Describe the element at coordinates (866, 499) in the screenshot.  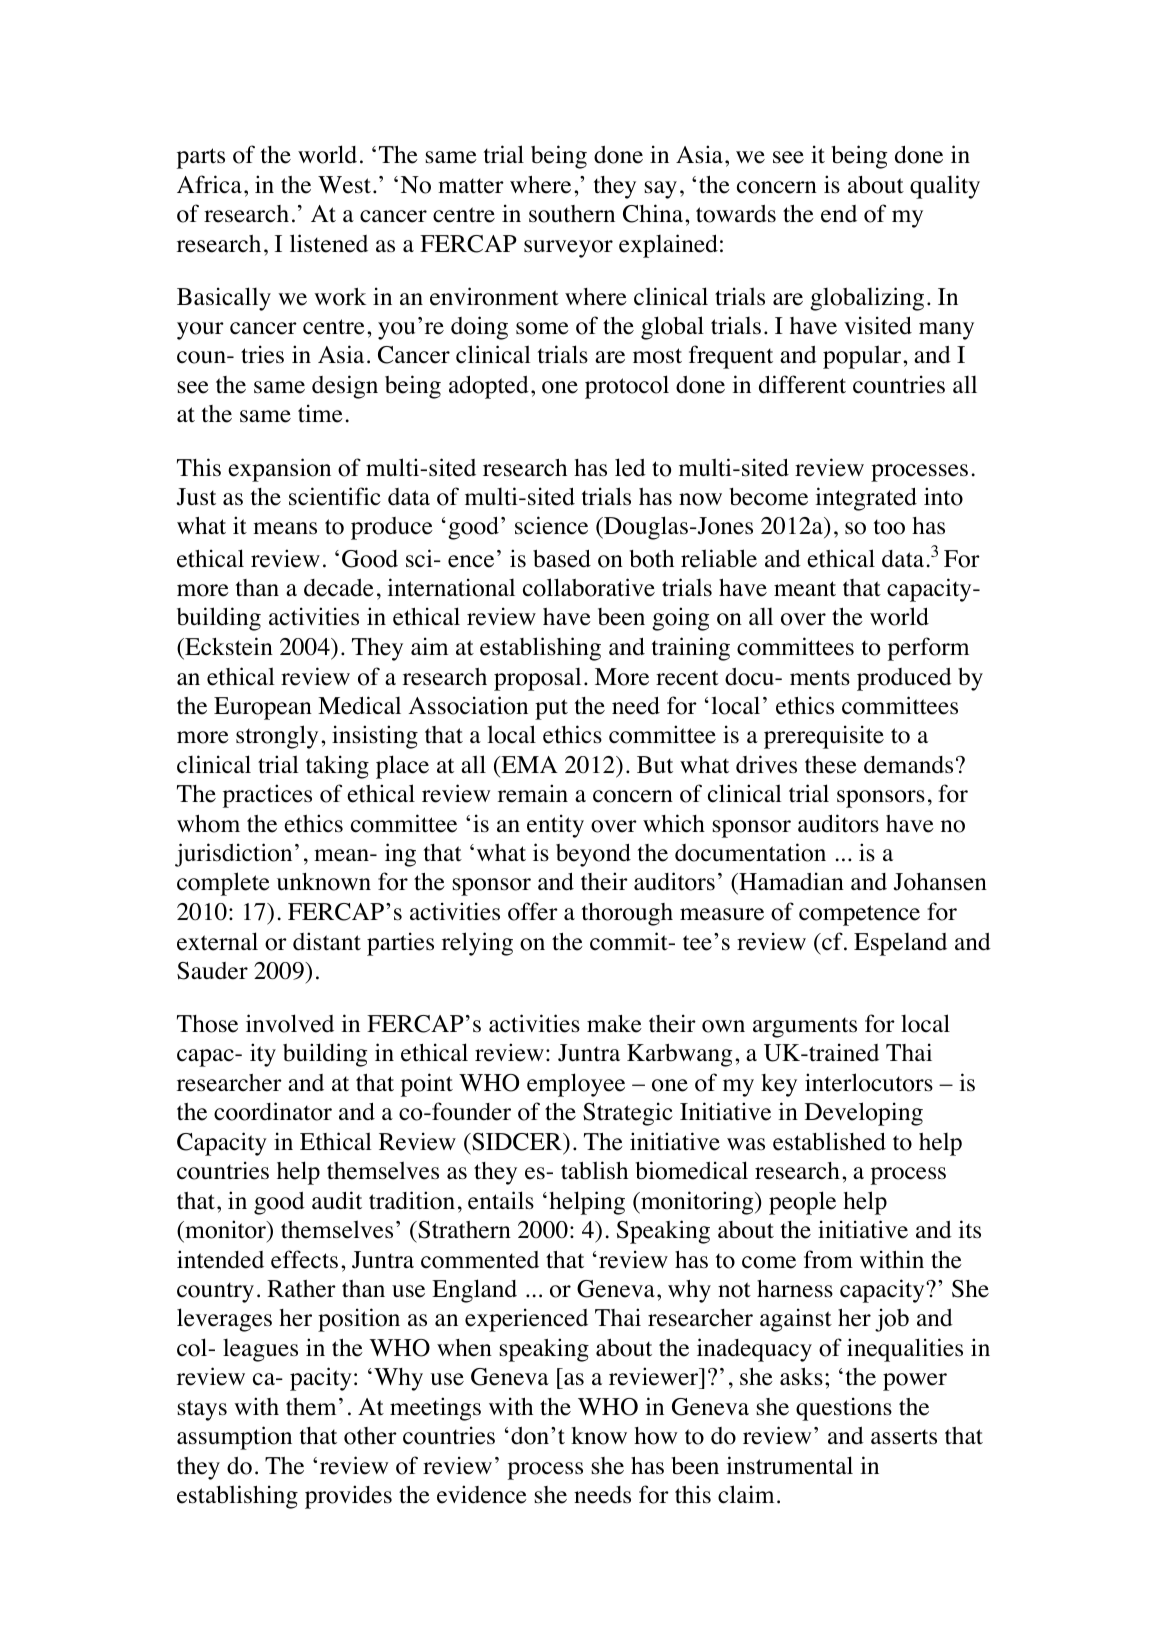
I see `integrated` at that location.
